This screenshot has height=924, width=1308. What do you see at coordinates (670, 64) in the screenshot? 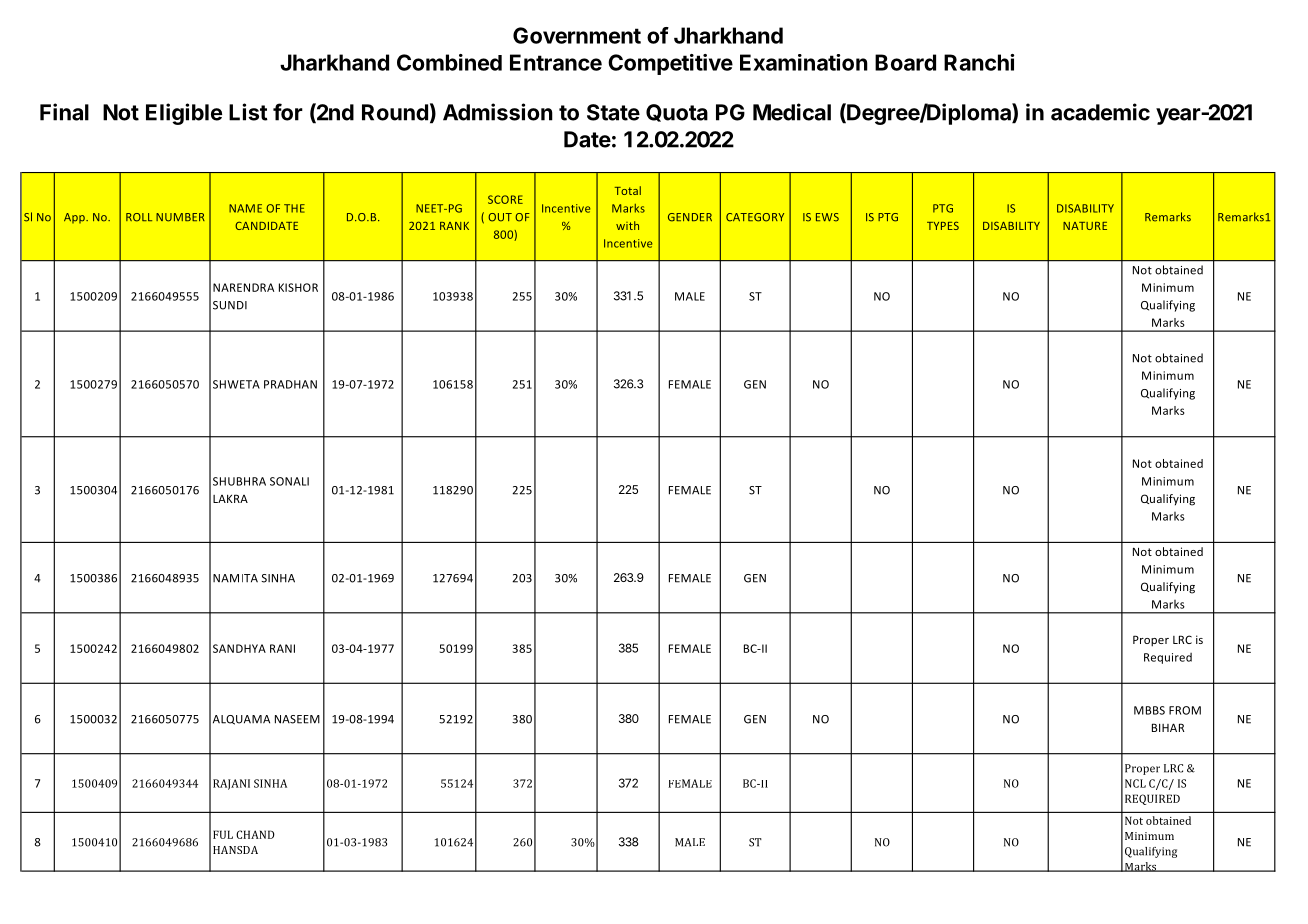
I see `Competitive` at bounding box center [670, 64].
